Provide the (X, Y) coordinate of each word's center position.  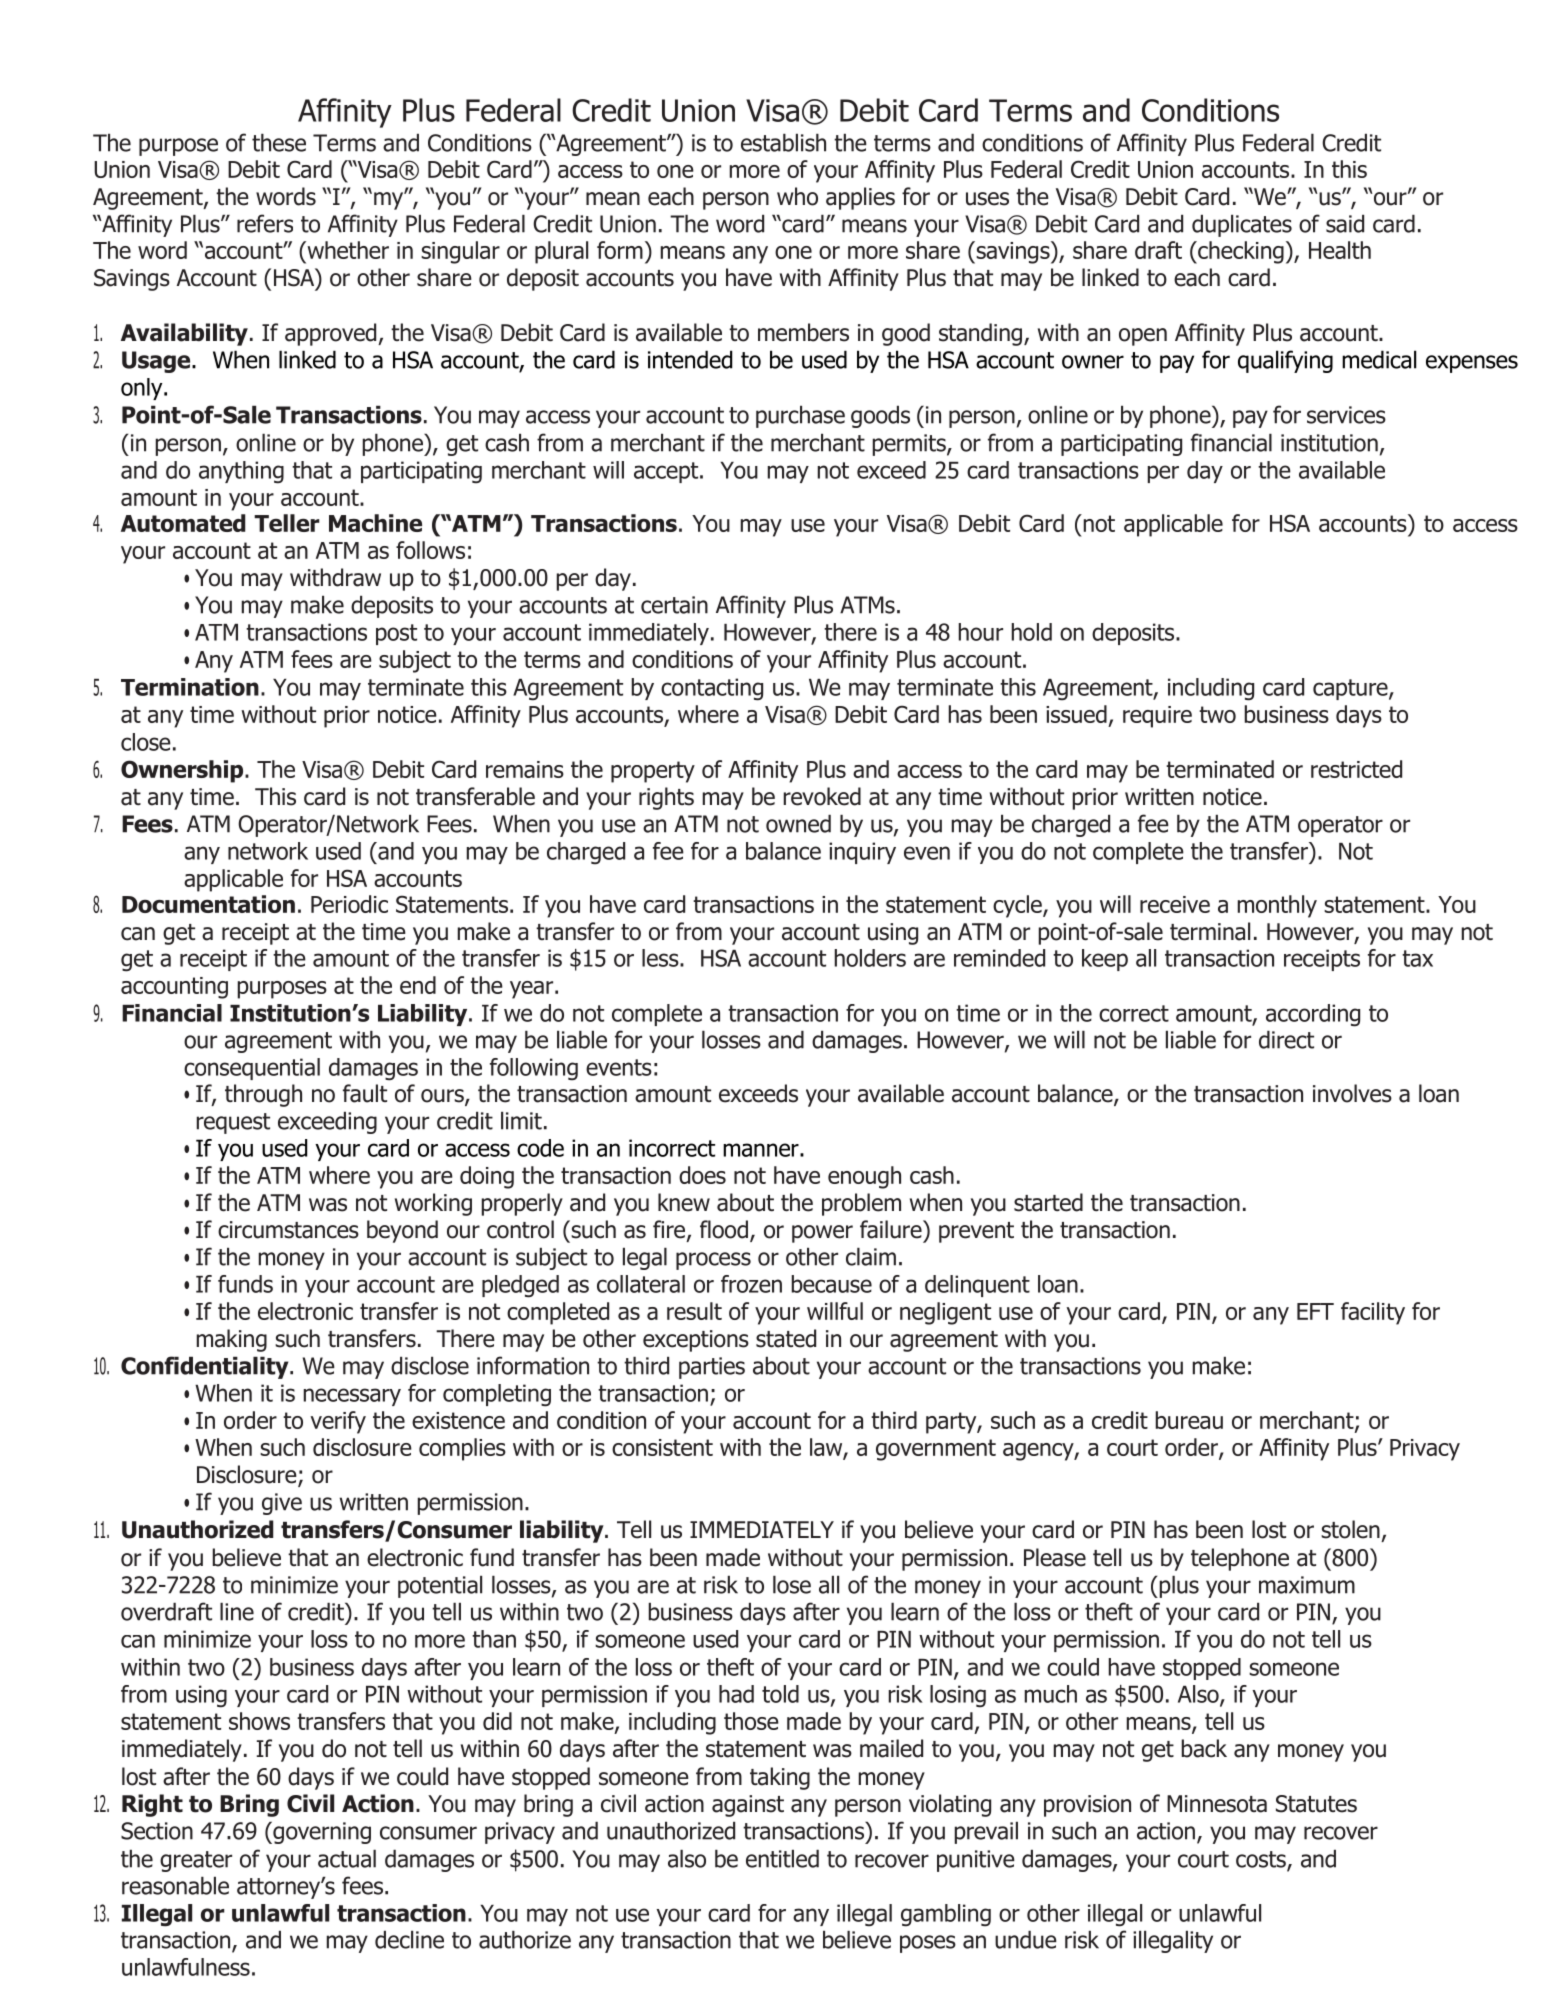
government (936, 1450)
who (797, 196)
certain (674, 605)
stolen (1350, 1529)
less (661, 958)
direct (1286, 1039)
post (396, 634)
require (1157, 717)
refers (265, 223)
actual (347, 1858)
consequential (252, 1069)
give (282, 1504)
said (1345, 223)
